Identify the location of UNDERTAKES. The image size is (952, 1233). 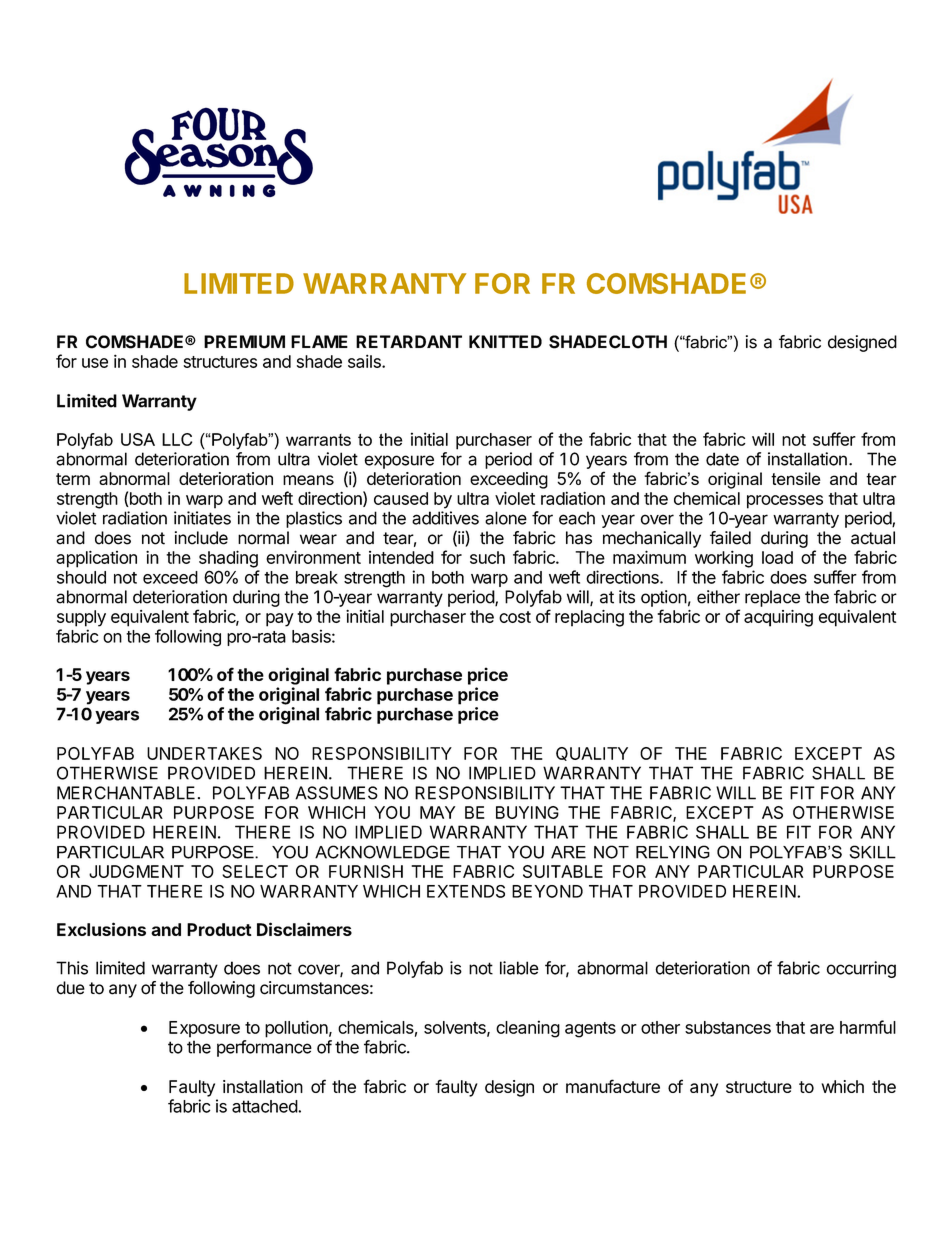
(204, 753).
